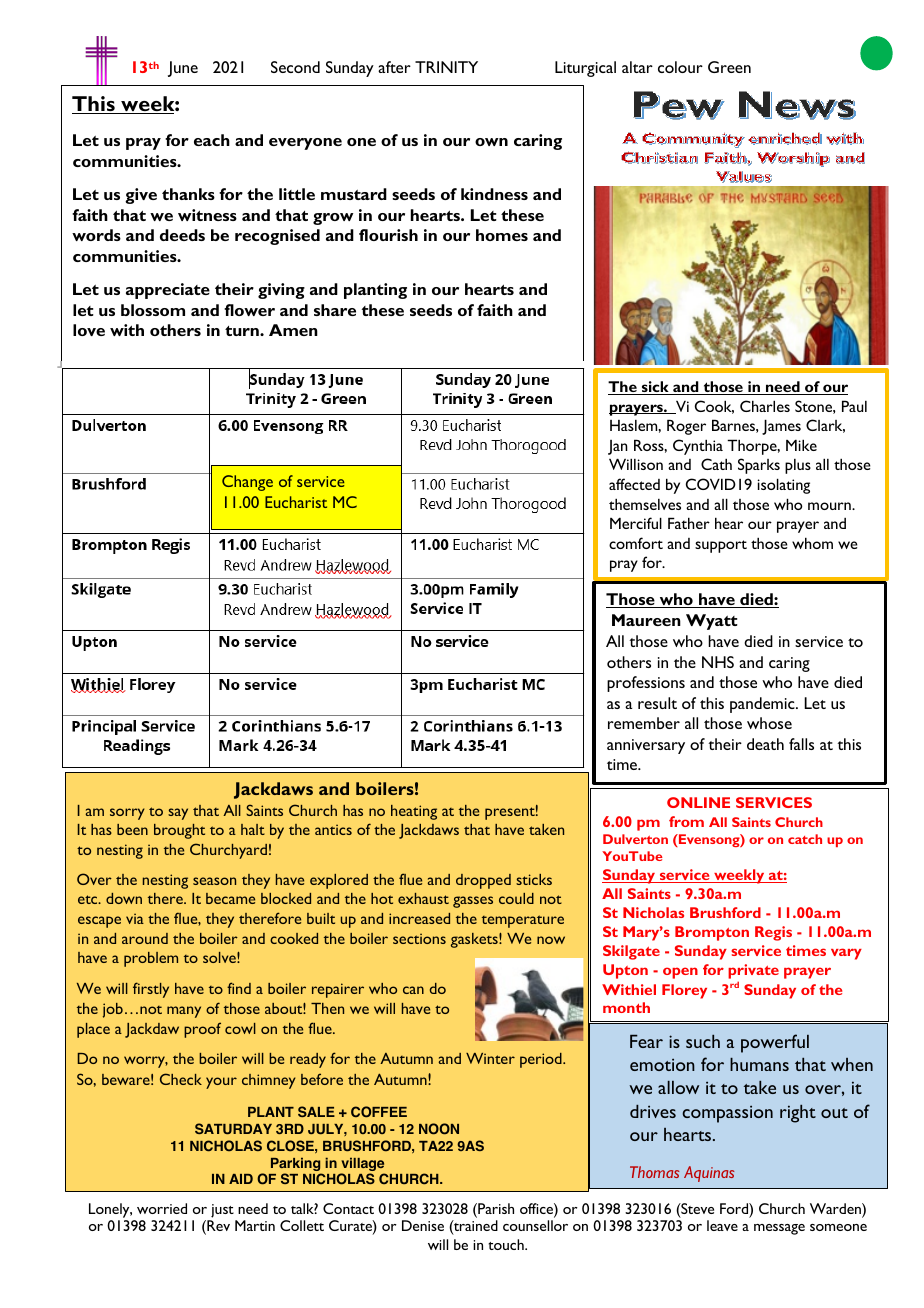 Image resolution: width=924 pixels, height=1308 pixels. What do you see at coordinates (162, 1208) in the screenshot?
I see `worried` at bounding box center [162, 1208].
